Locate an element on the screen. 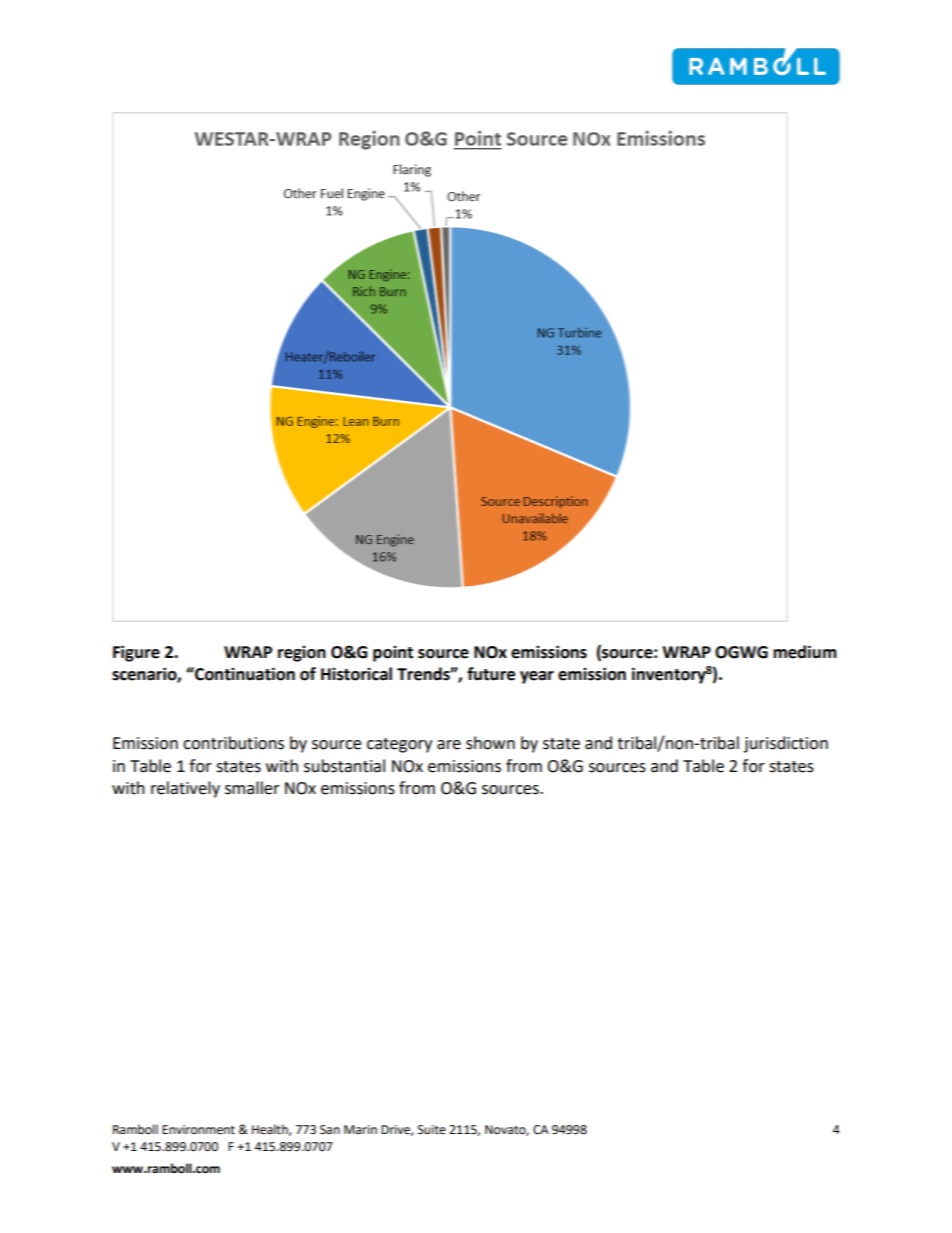 The image size is (952, 1233). smaller is located at coordinates (252, 788).
